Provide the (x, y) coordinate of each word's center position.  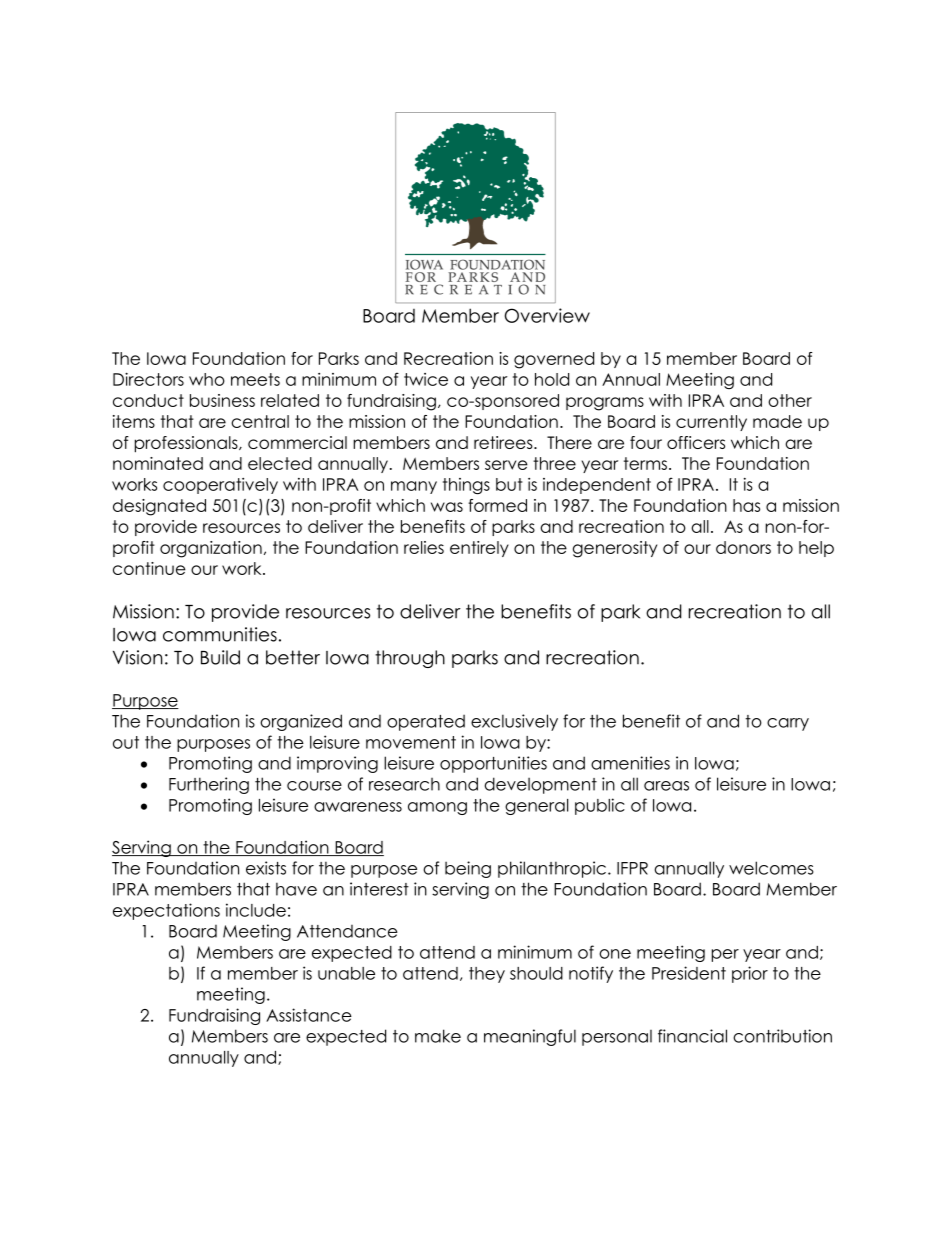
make (438, 1036)
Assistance (309, 1015)
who (207, 379)
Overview (547, 315)
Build (220, 657)
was (447, 507)
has (746, 505)
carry (788, 724)
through (410, 659)
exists (266, 868)
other (790, 400)
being (468, 869)
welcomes (771, 868)
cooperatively (220, 486)
